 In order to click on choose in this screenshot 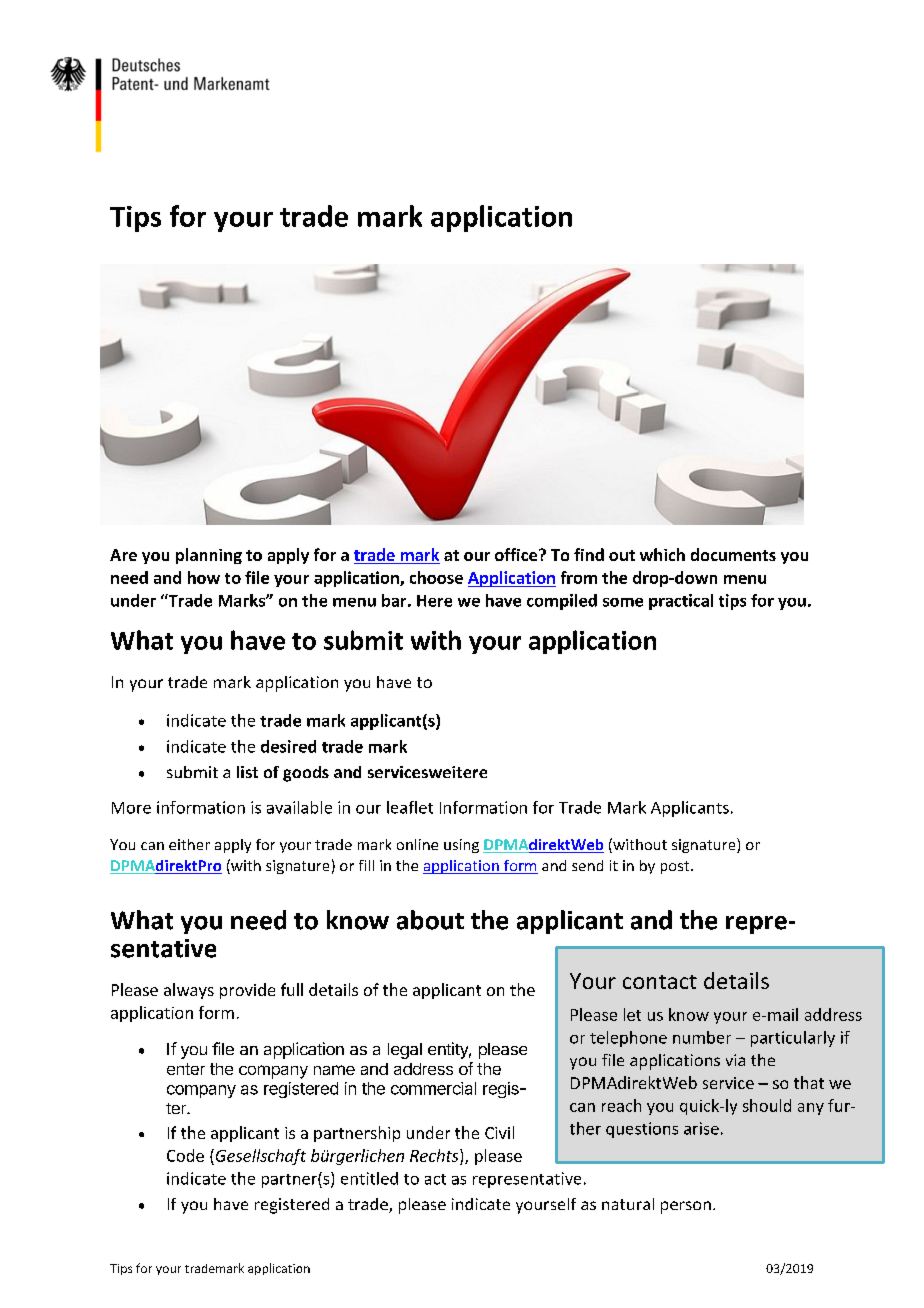, I will do `click(436, 577)`.
